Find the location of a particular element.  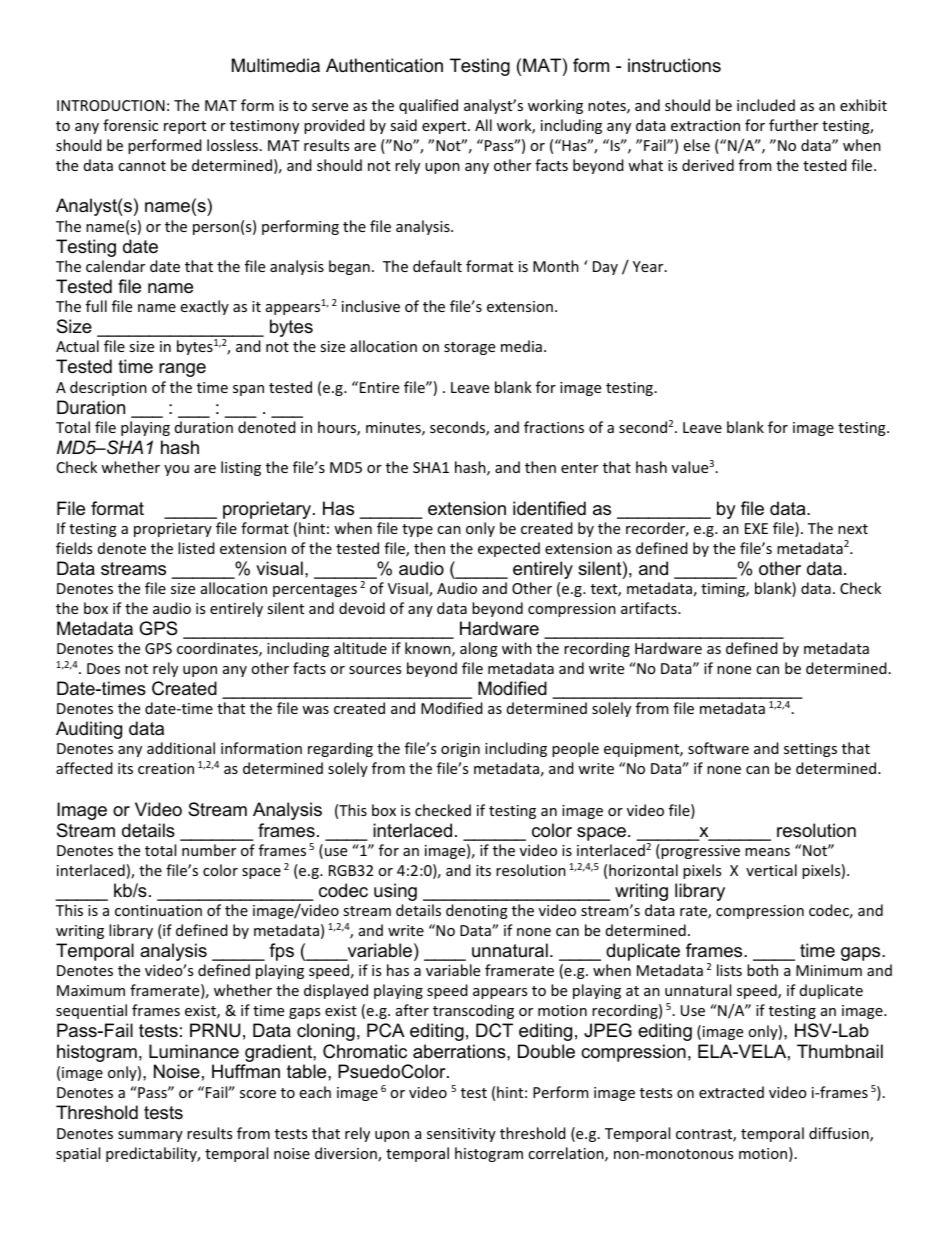

included is located at coordinates (766, 105).
